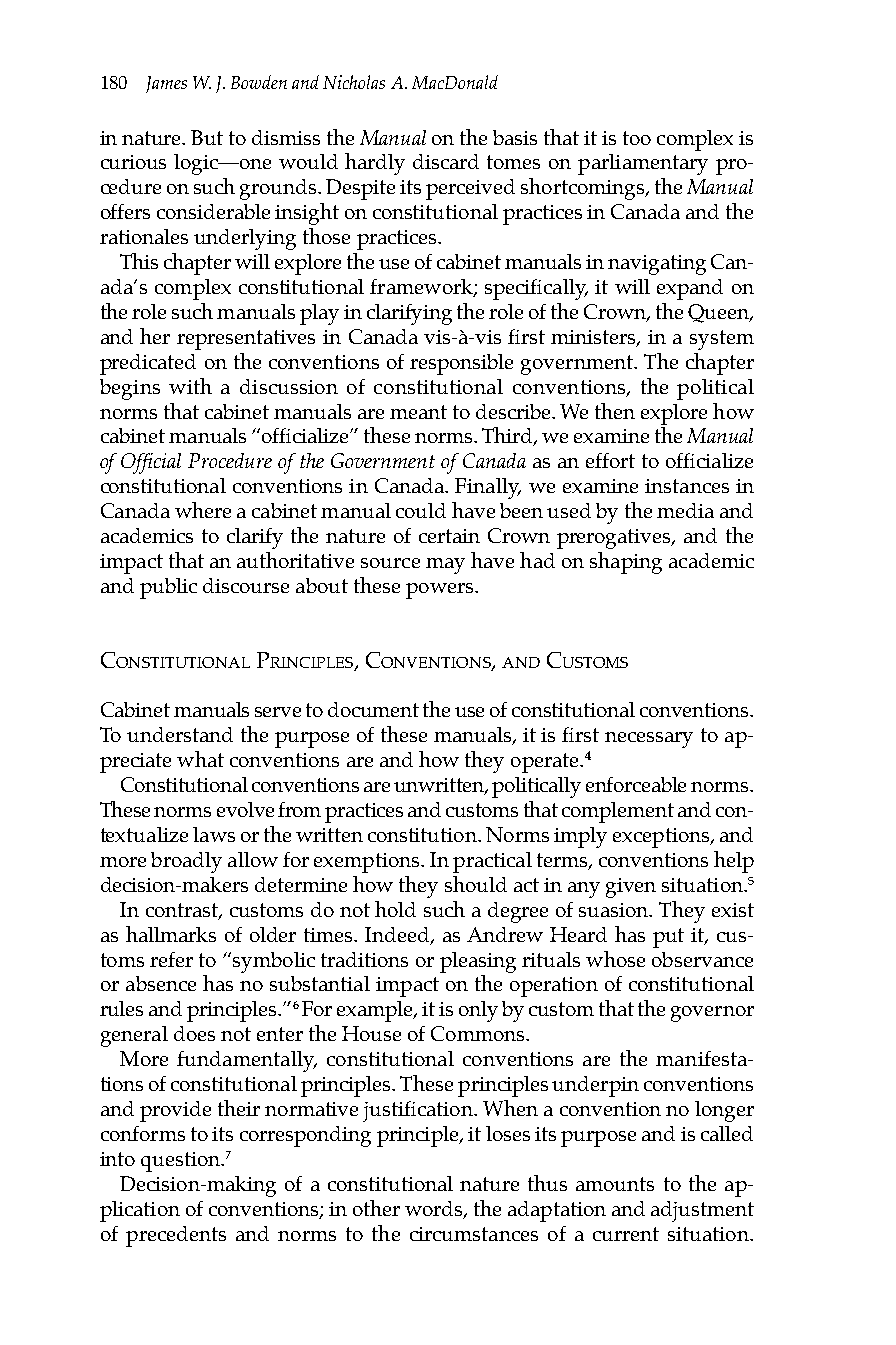 This page has width=896, height=1345. I want to click on may, so click(445, 566).
